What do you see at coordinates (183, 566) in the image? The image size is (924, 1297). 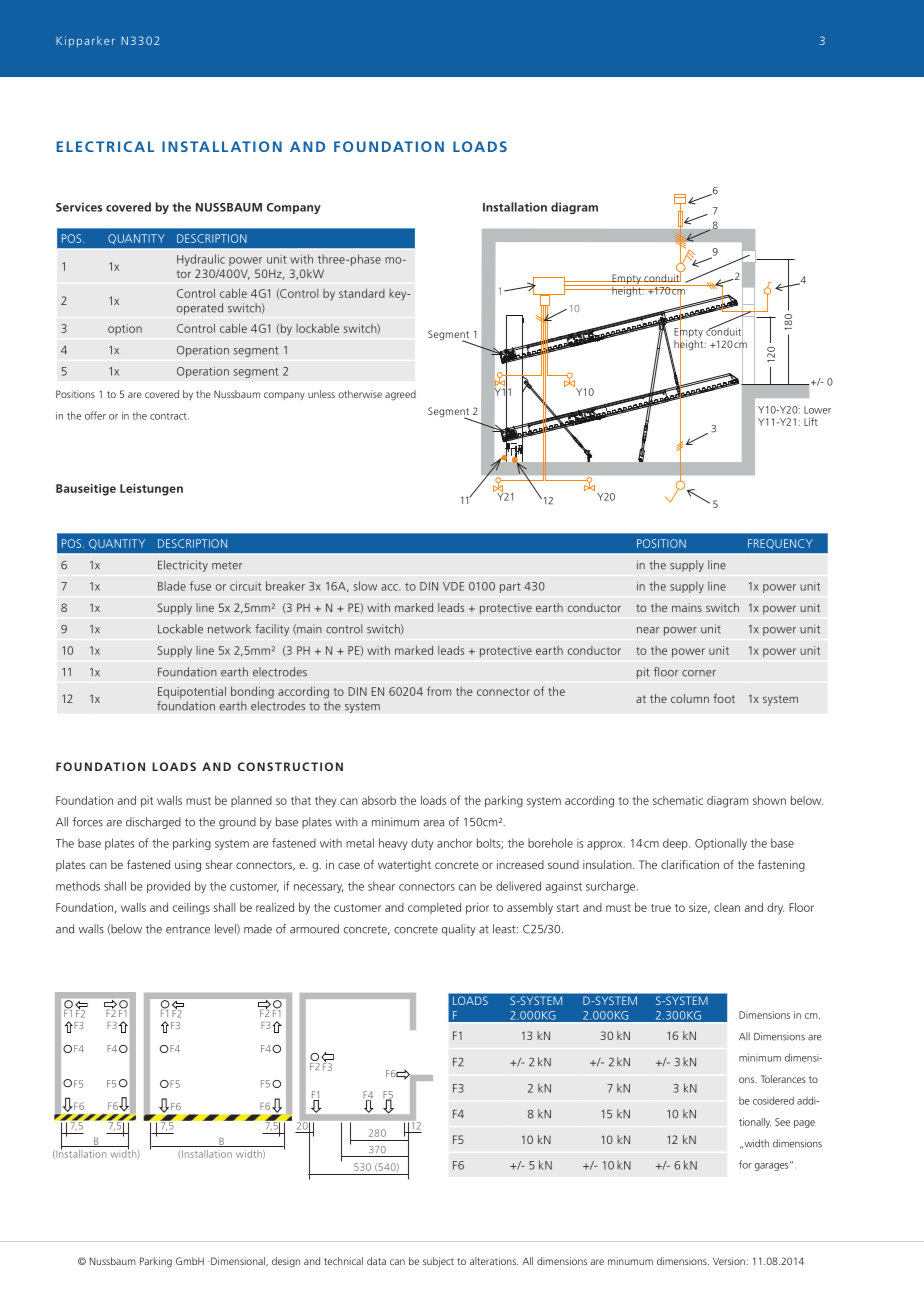 I see `Electricity` at bounding box center [183, 566].
